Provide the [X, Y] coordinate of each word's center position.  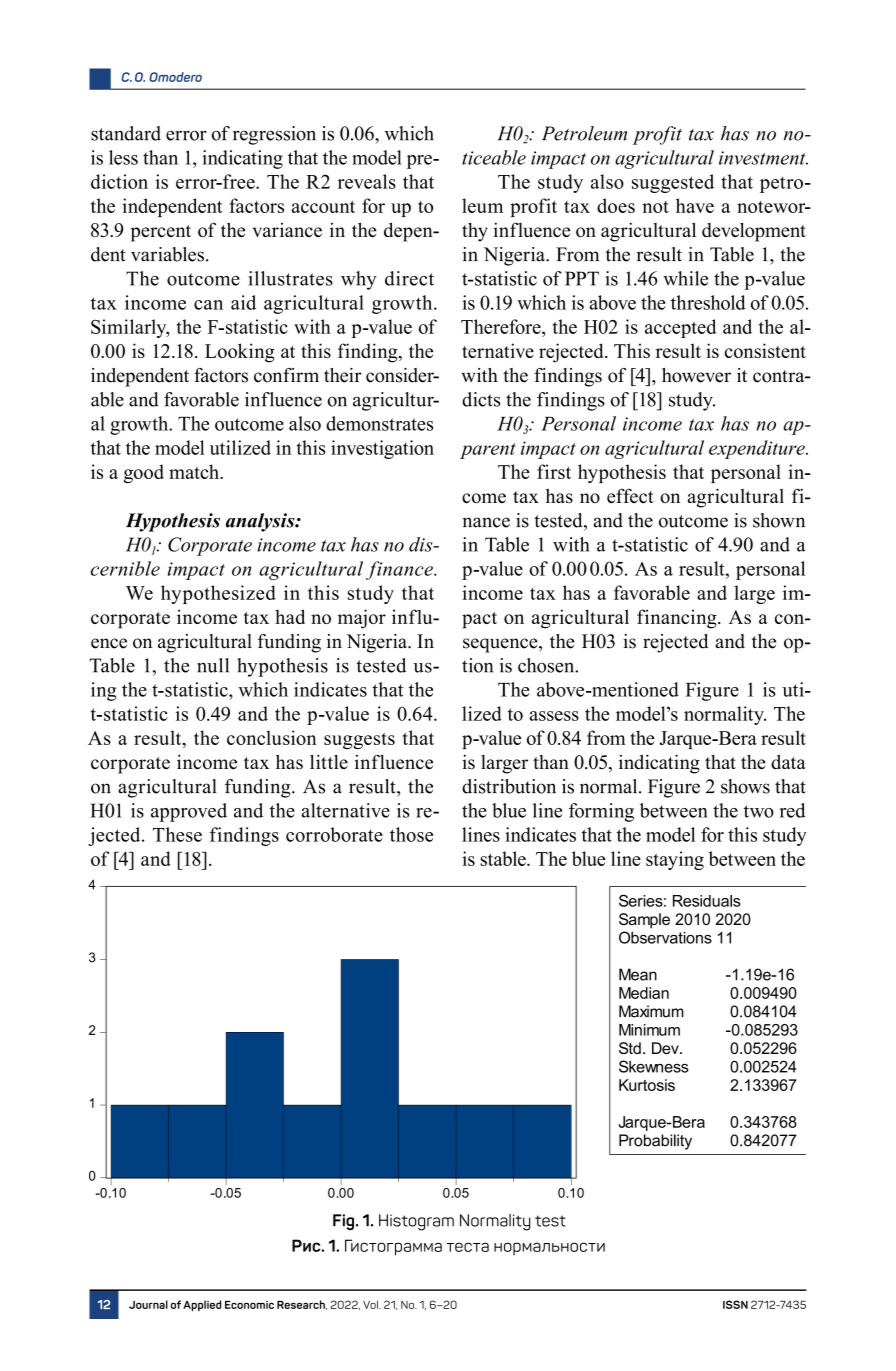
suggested [673, 183]
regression [274, 135]
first [554, 471]
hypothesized [218, 594]
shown [779, 520]
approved [189, 812]
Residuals [707, 901]
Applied [202, 1306]
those [411, 834]
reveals [367, 181]
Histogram [416, 1222]
